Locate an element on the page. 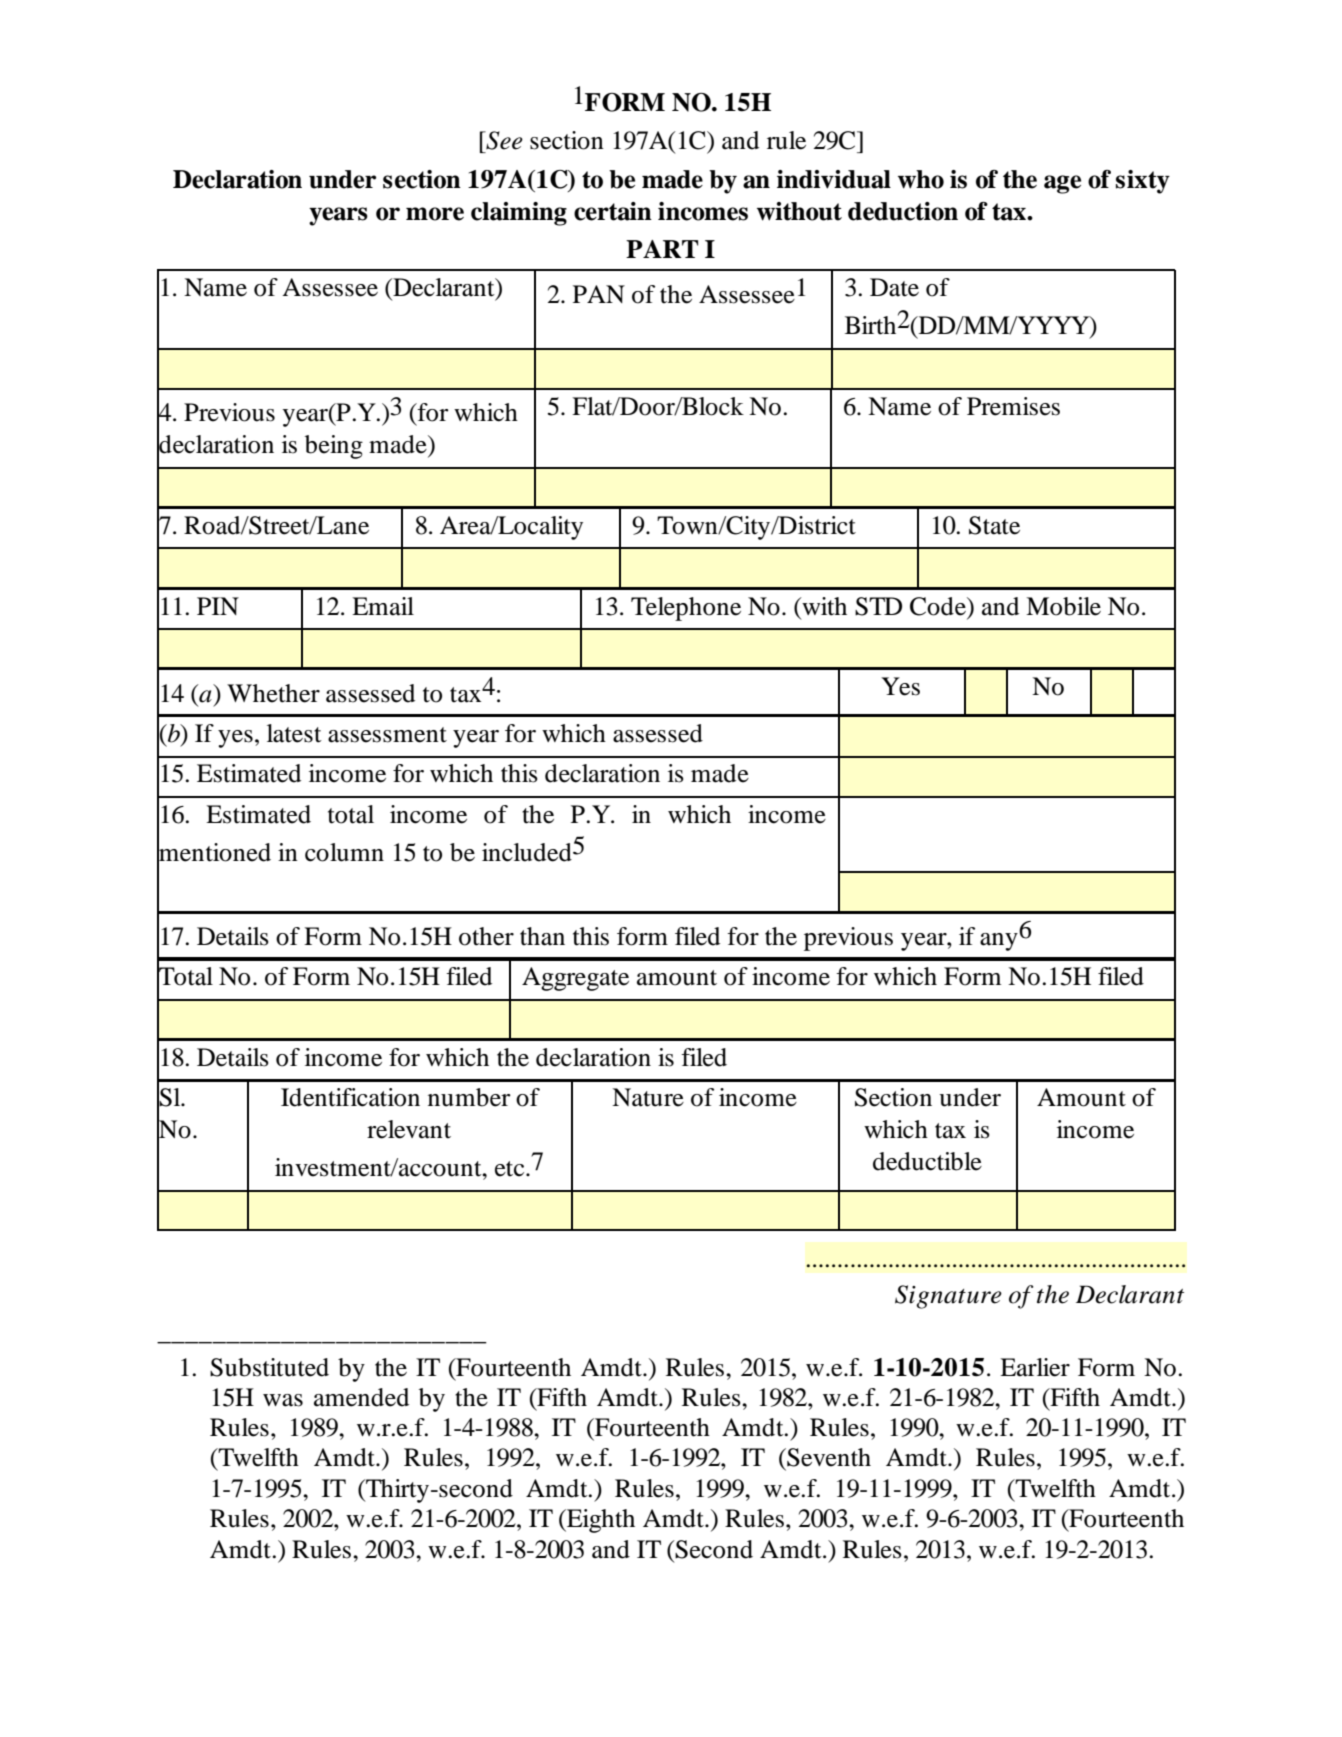 This page has width=1342, height=1737. age is located at coordinates (1062, 184).
